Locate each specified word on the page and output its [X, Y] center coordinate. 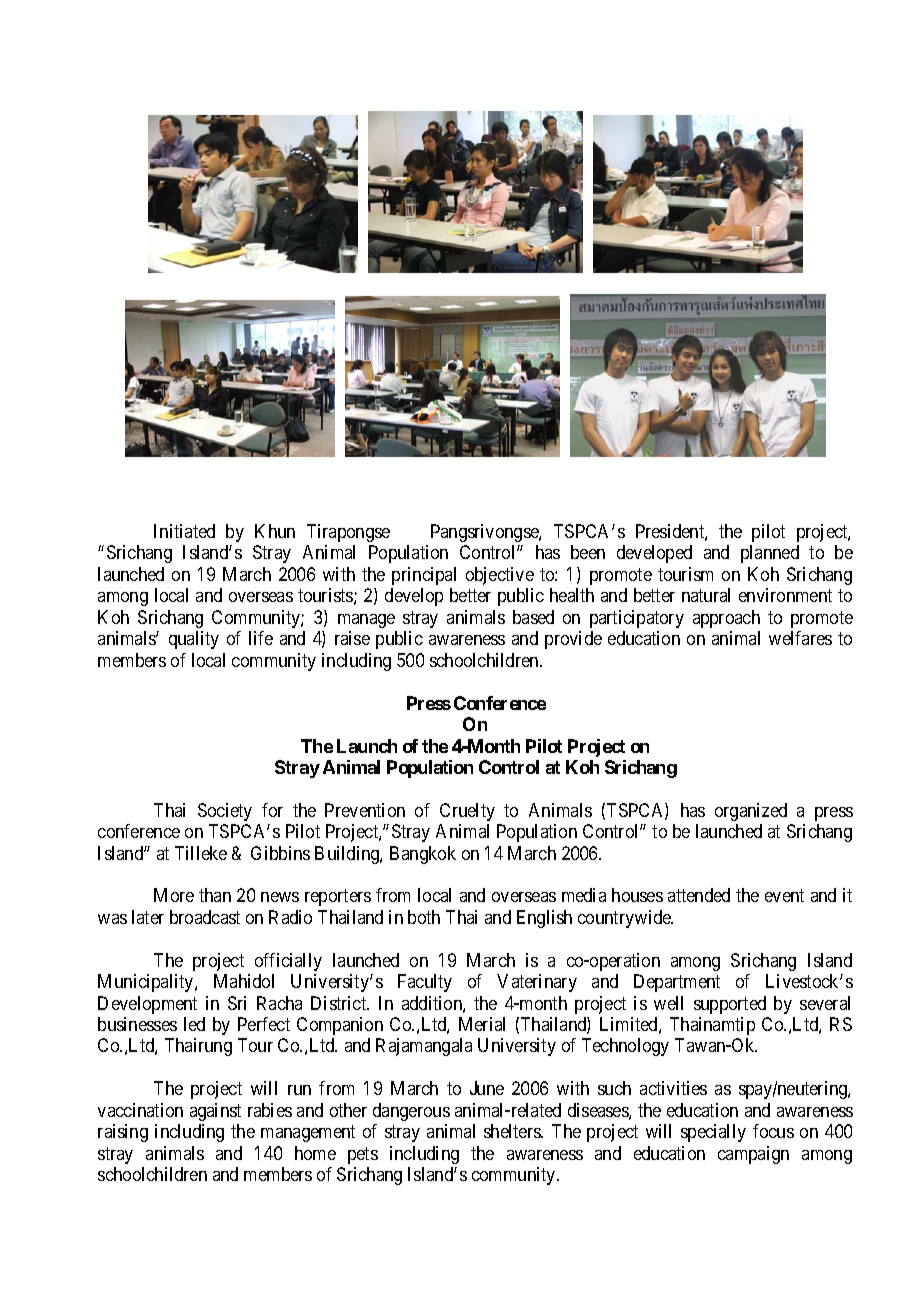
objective [500, 576]
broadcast [205, 917]
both [424, 917]
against [215, 1112]
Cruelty [467, 812]
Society [225, 812]
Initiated [184, 531]
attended [699, 895]
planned [770, 554]
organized [751, 812]
